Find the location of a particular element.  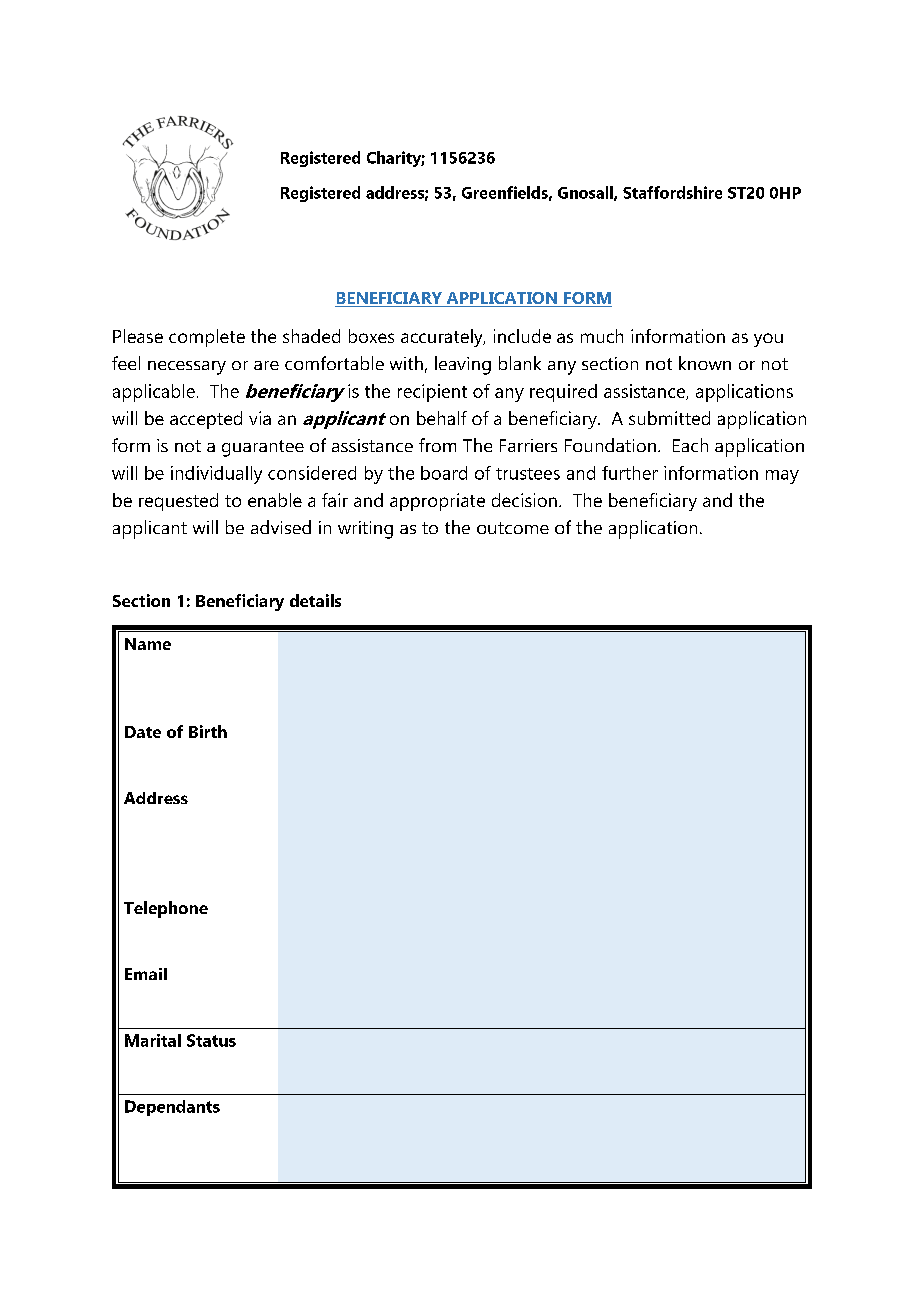

Staffordshire is located at coordinates (672, 192).
